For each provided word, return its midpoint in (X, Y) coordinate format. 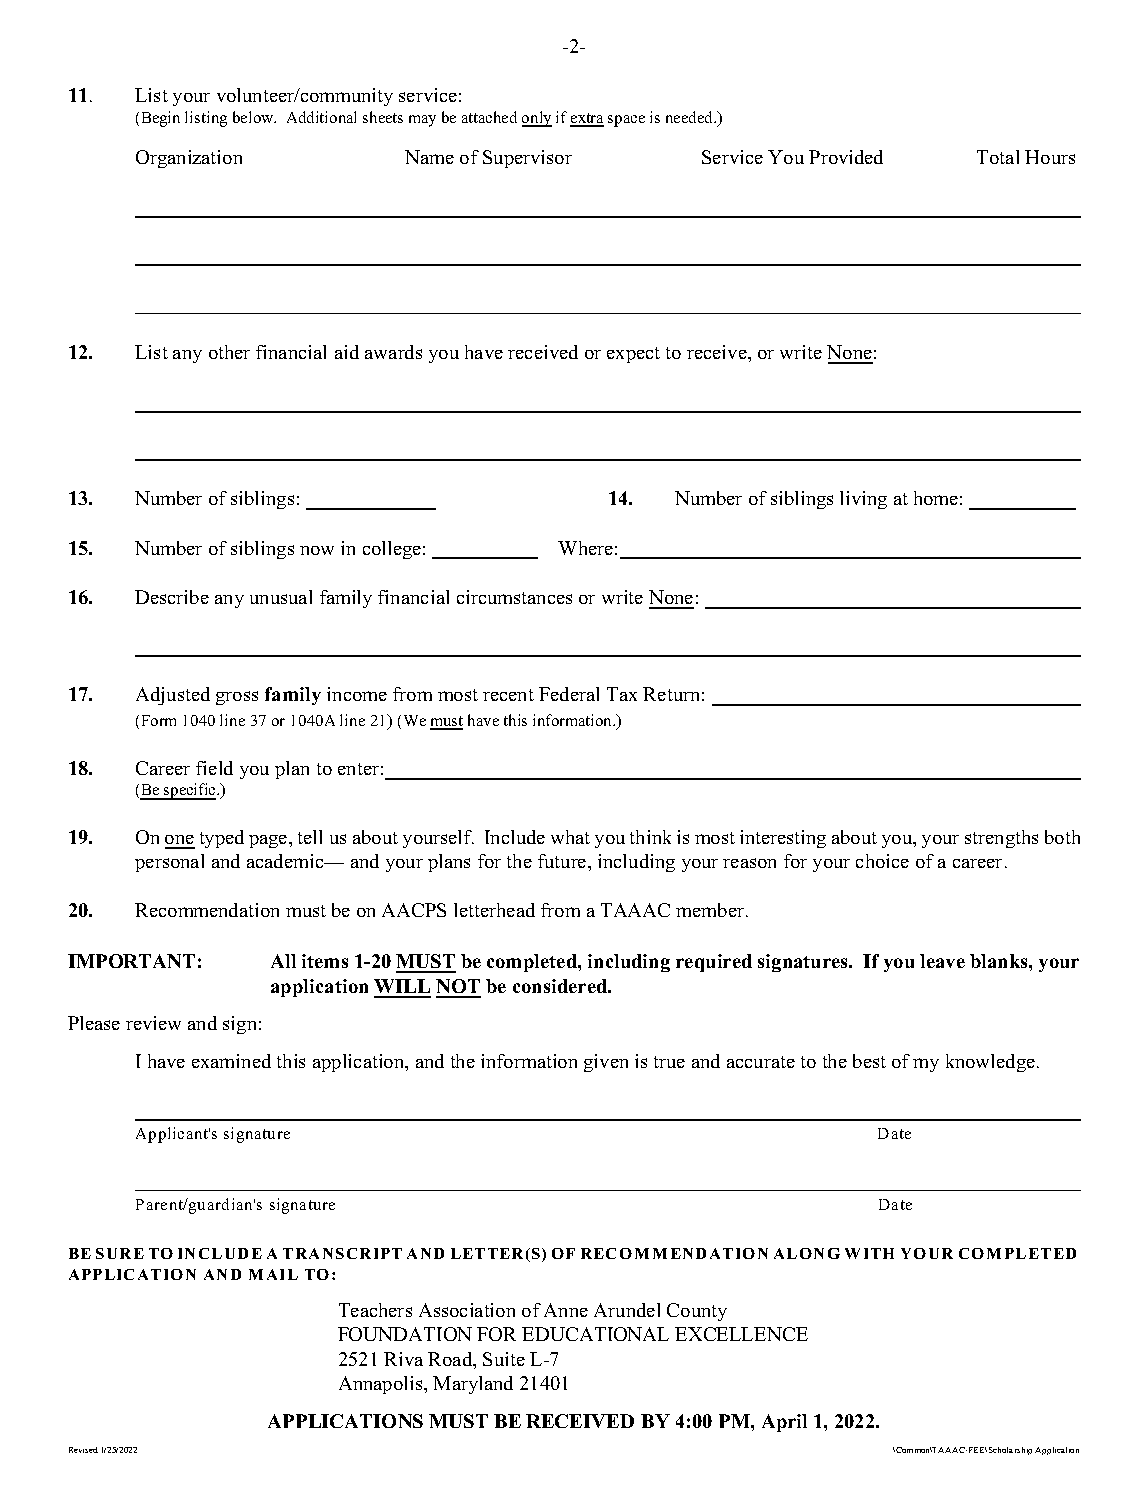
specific (190, 791)
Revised (83, 1450)
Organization (189, 159)
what (570, 837)
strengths (1001, 839)
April (784, 1423)
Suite (504, 1359)
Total (998, 157)
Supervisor (527, 159)
